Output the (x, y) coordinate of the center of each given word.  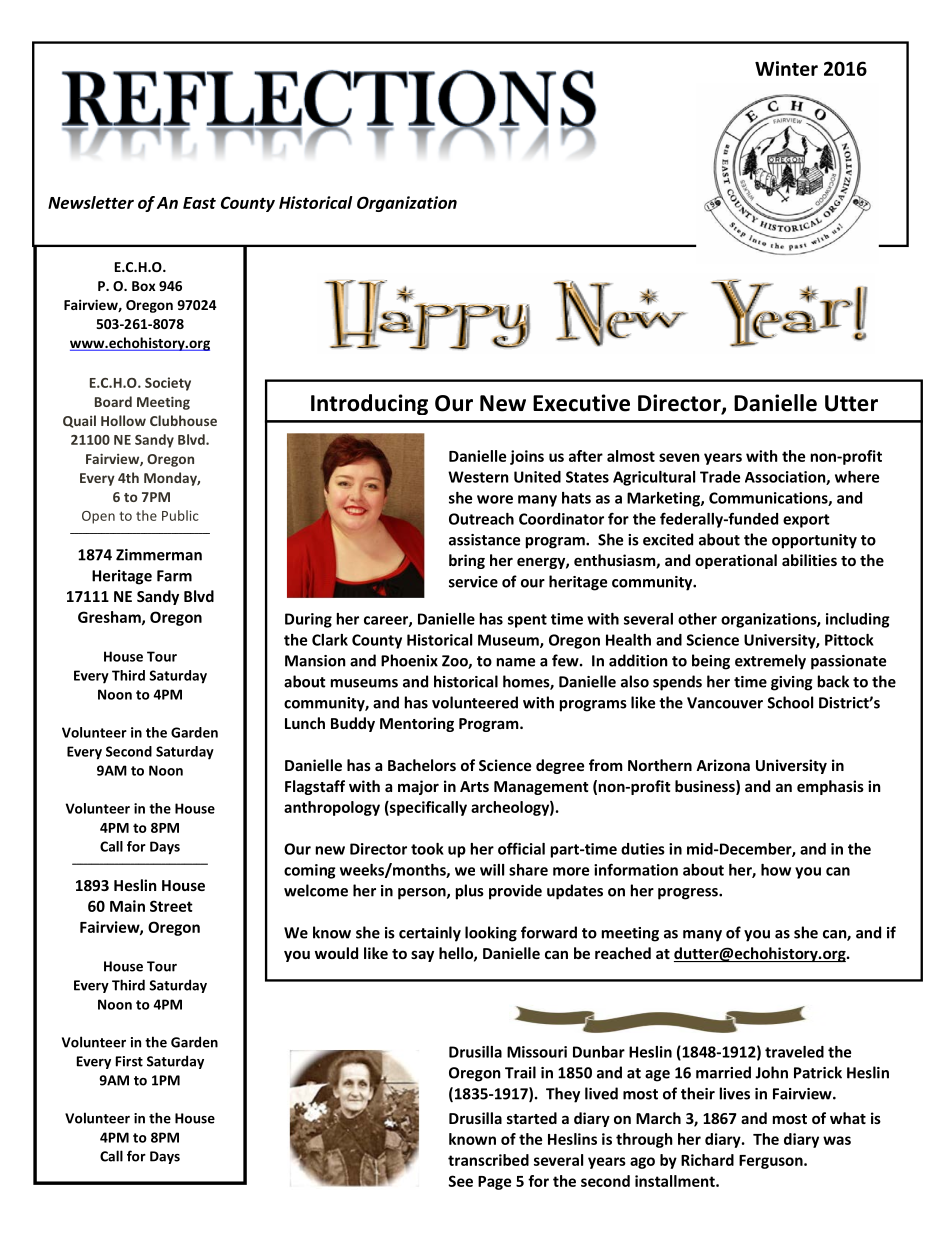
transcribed (488, 1160)
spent (527, 621)
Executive (581, 403)
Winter (786, 68)
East (199, 203)
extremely (770, 662)
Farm (174, 576)
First (129, 1061)
